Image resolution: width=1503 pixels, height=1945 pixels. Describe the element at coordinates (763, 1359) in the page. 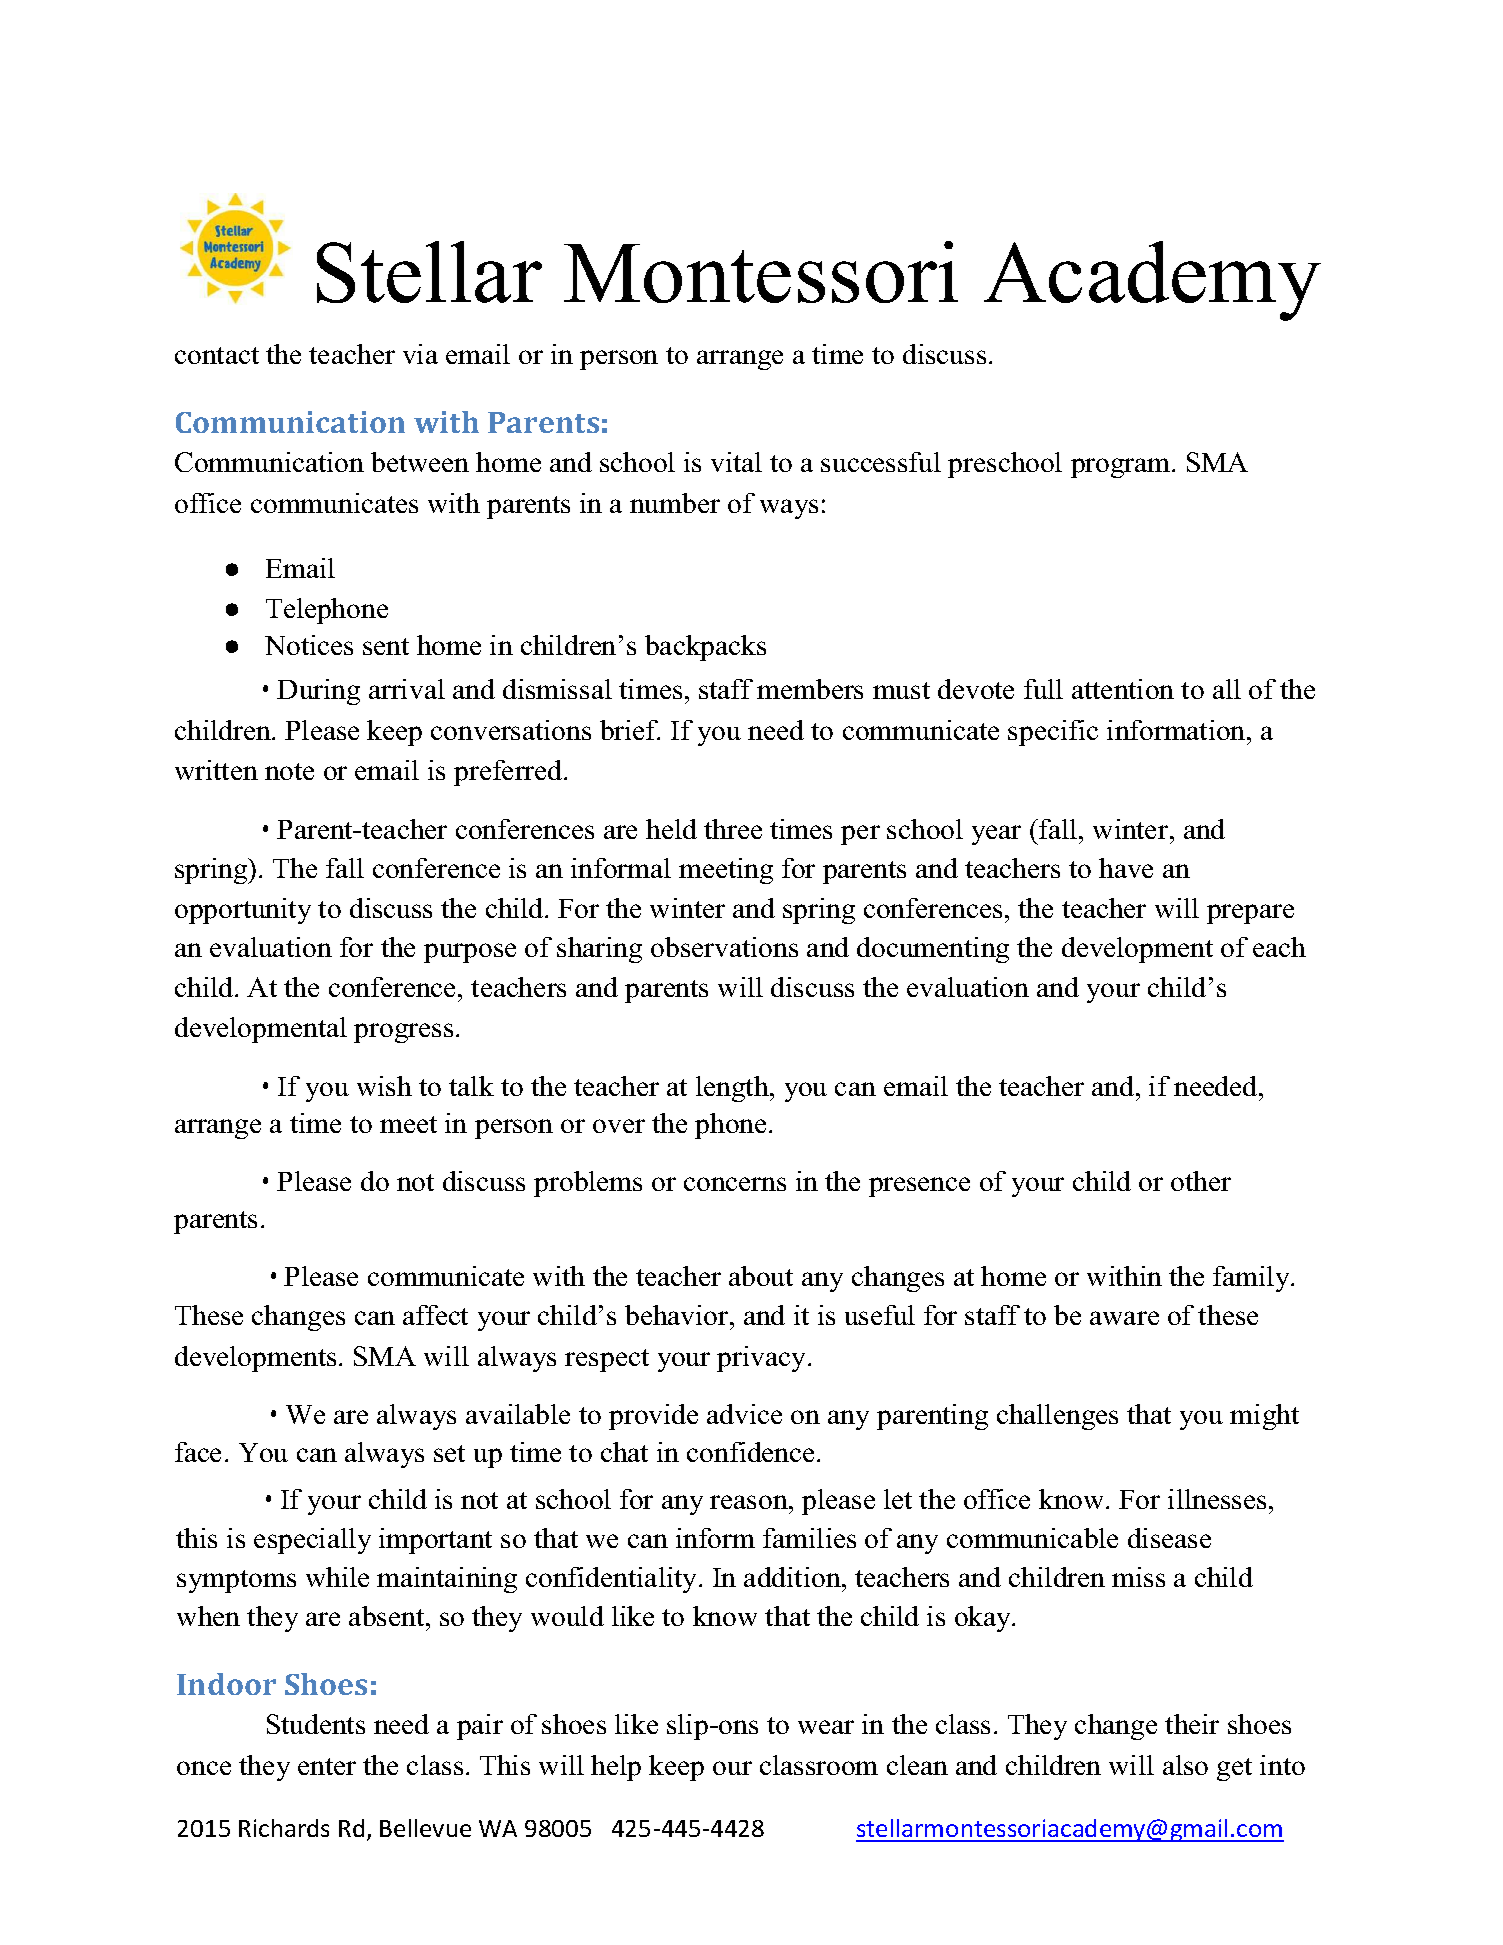

I see `privacy` at that location.
